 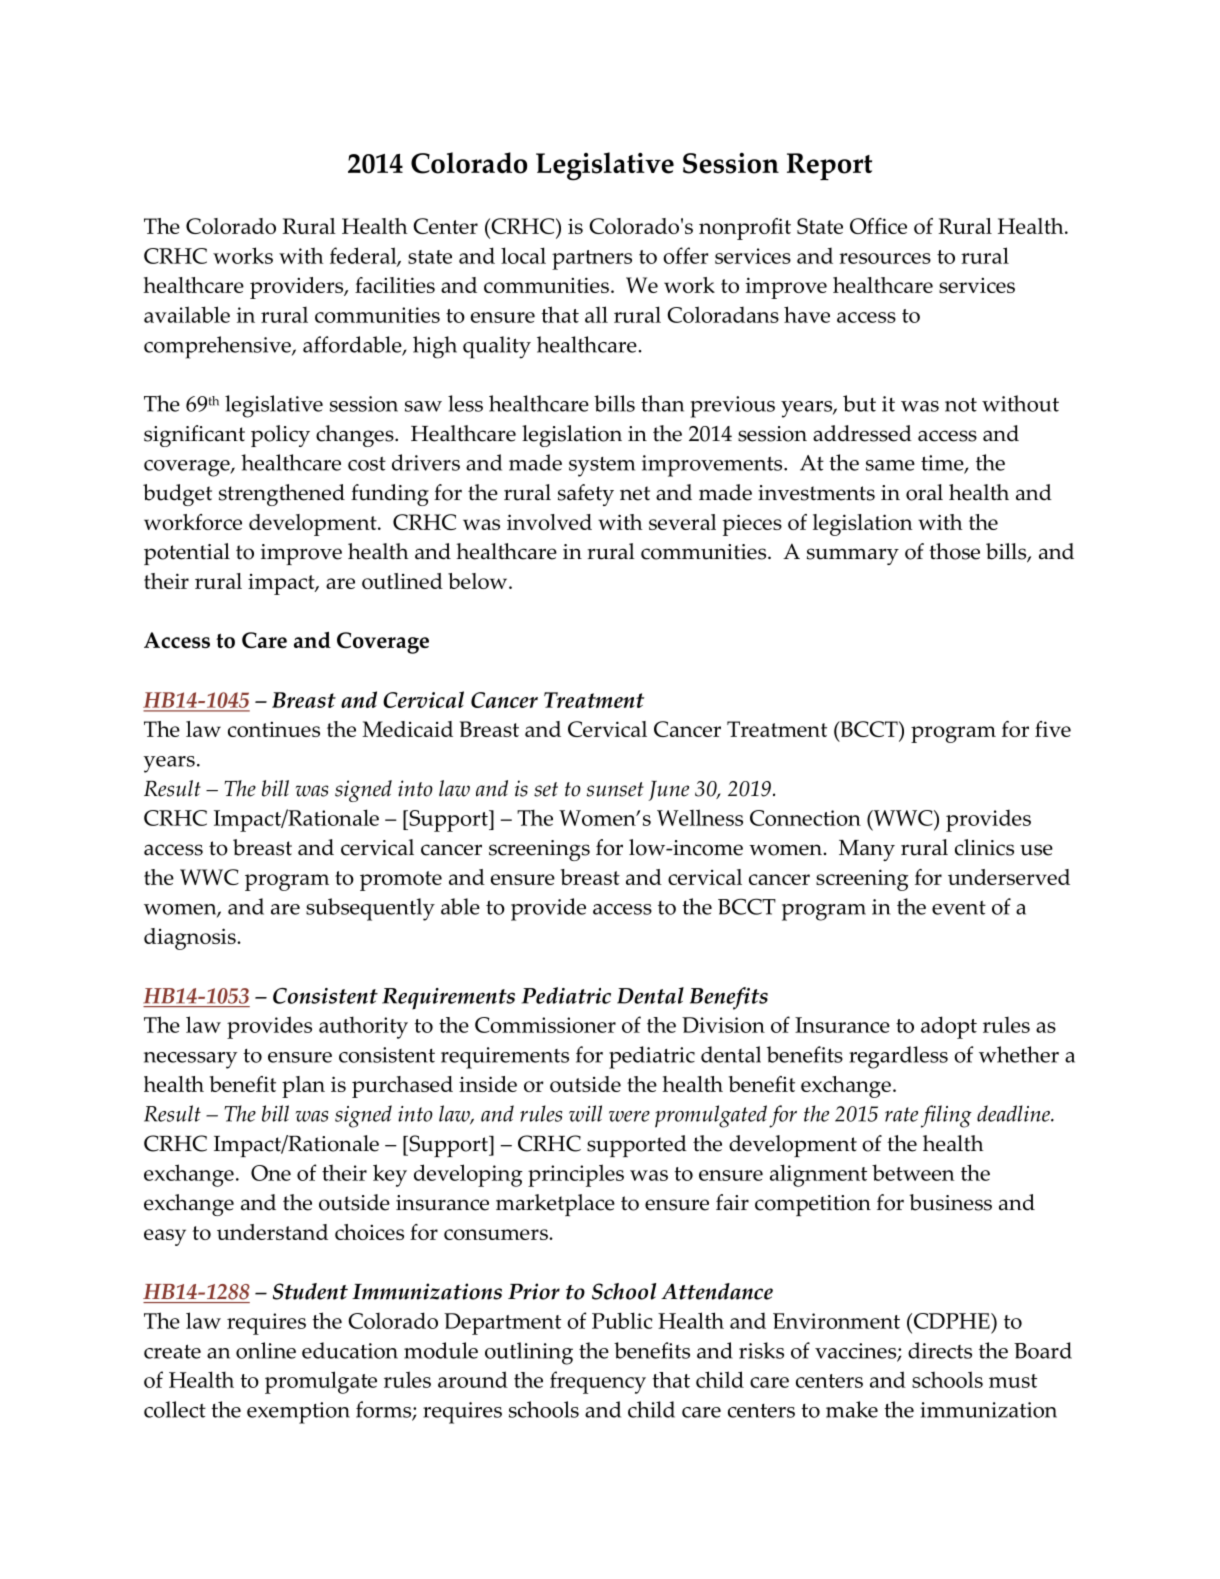 I want to click on frequency, so click(x=598, y=1382).
